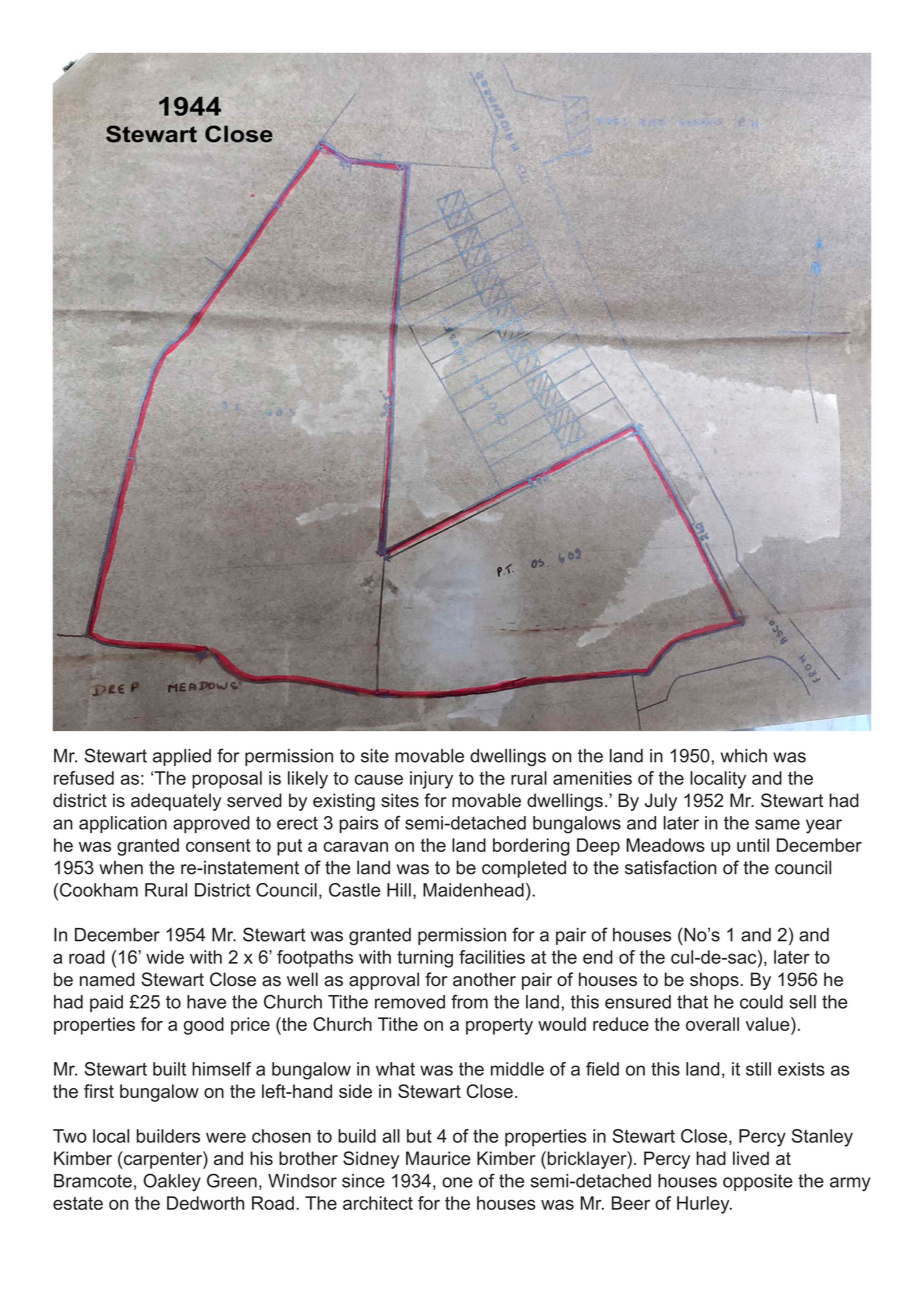 The image size is (924, 1308). Describe the element at coordinates (744, 756) in the image. I see `which` at that location.
